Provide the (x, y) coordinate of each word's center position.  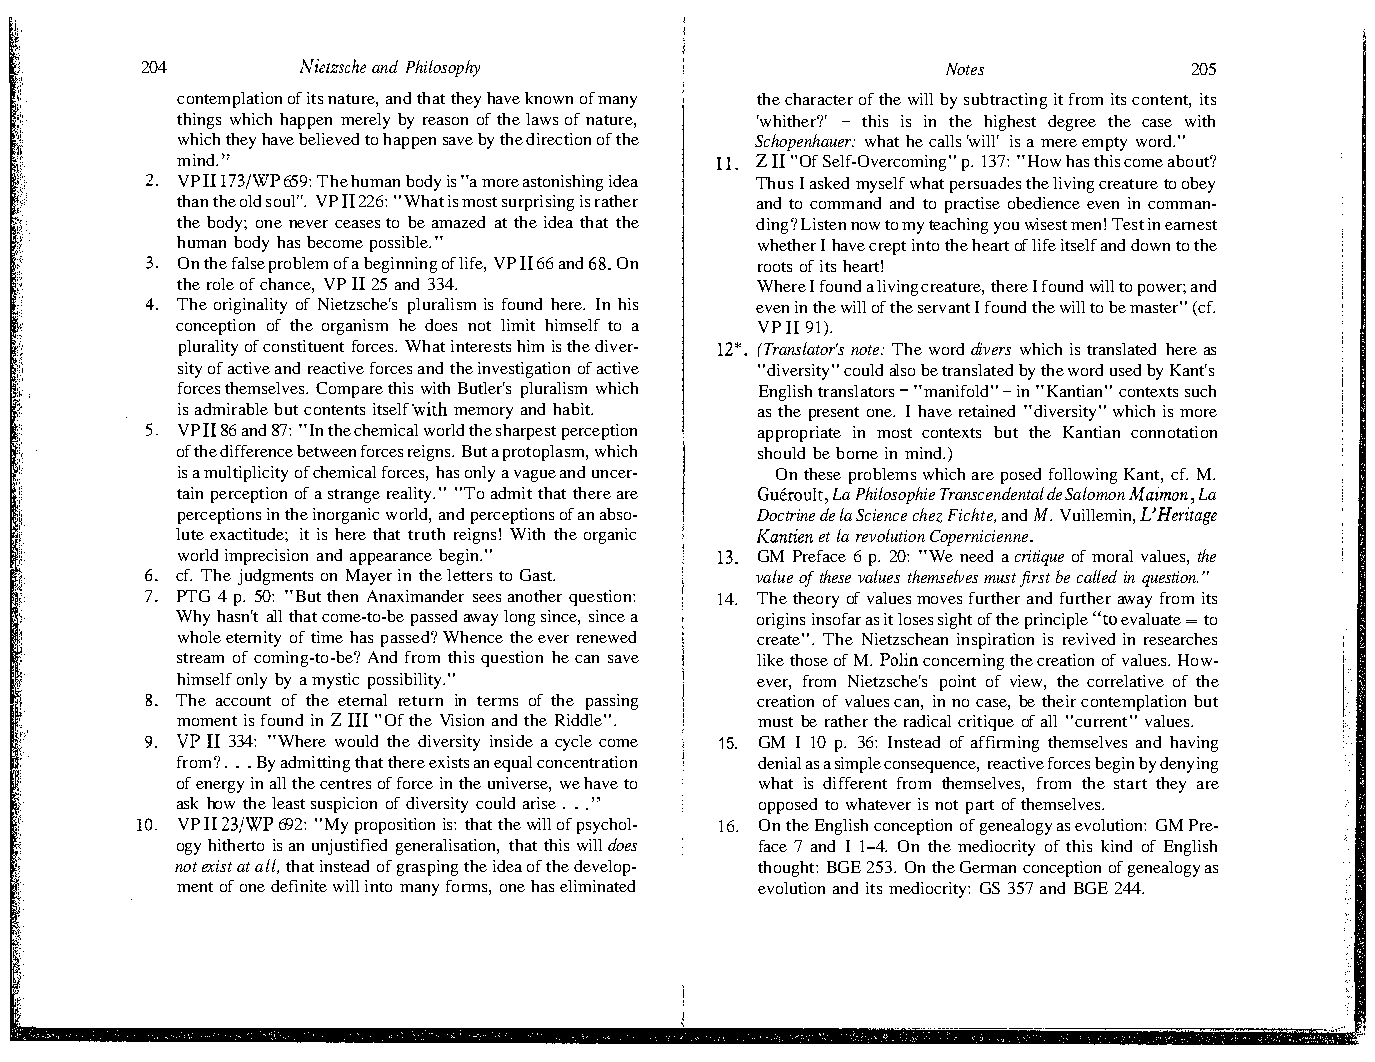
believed (329, 139)
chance (286, 284)
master (1154, 308)
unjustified (349, 847)
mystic (335, 681)
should (781, 453)
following (1083, 476)
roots (775, 267)
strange (354, 496)
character (819, 99)
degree (1072, 123)
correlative (1125, 681)
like (770, 660)
